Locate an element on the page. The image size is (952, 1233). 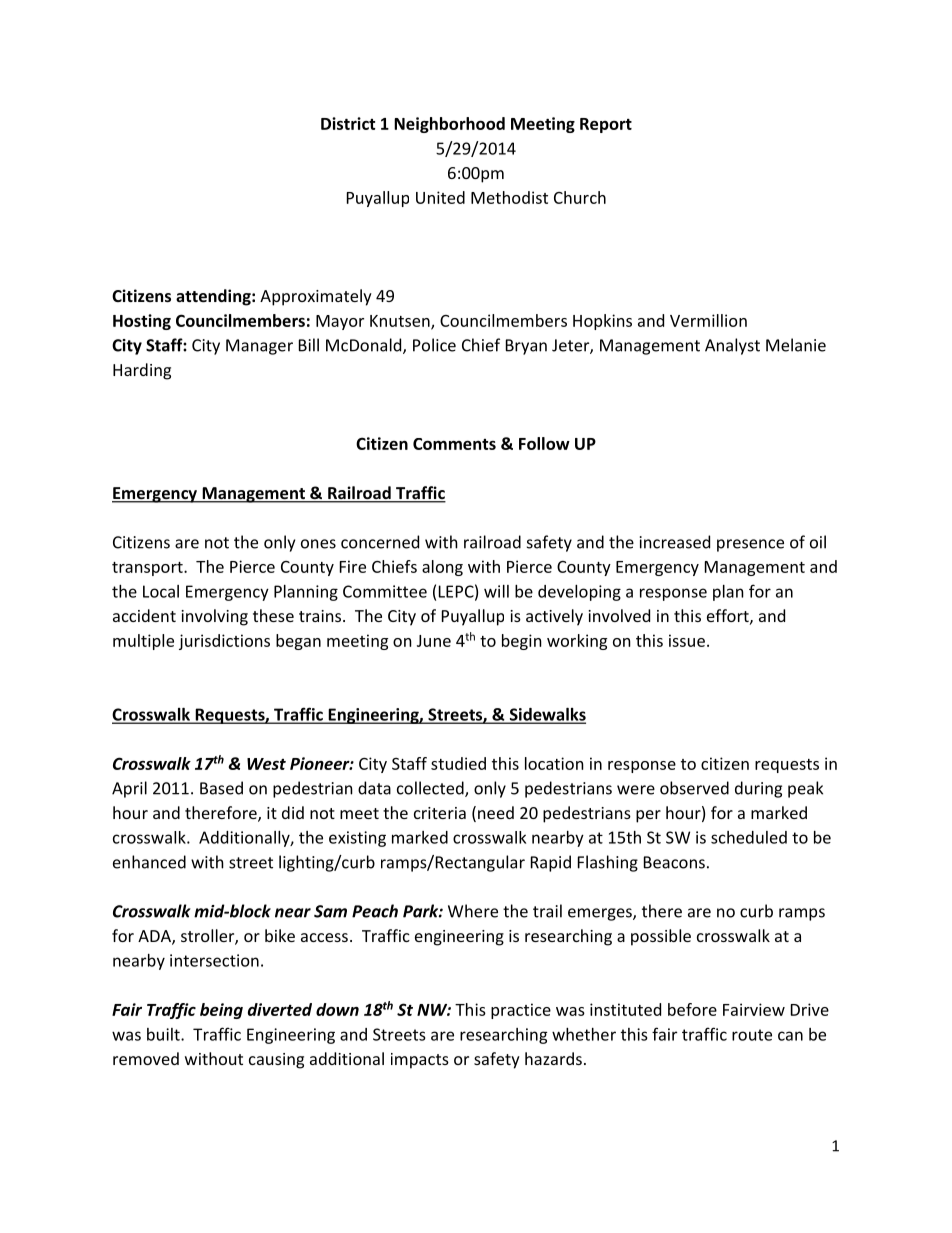
will is located at coordinates (496, 591).
